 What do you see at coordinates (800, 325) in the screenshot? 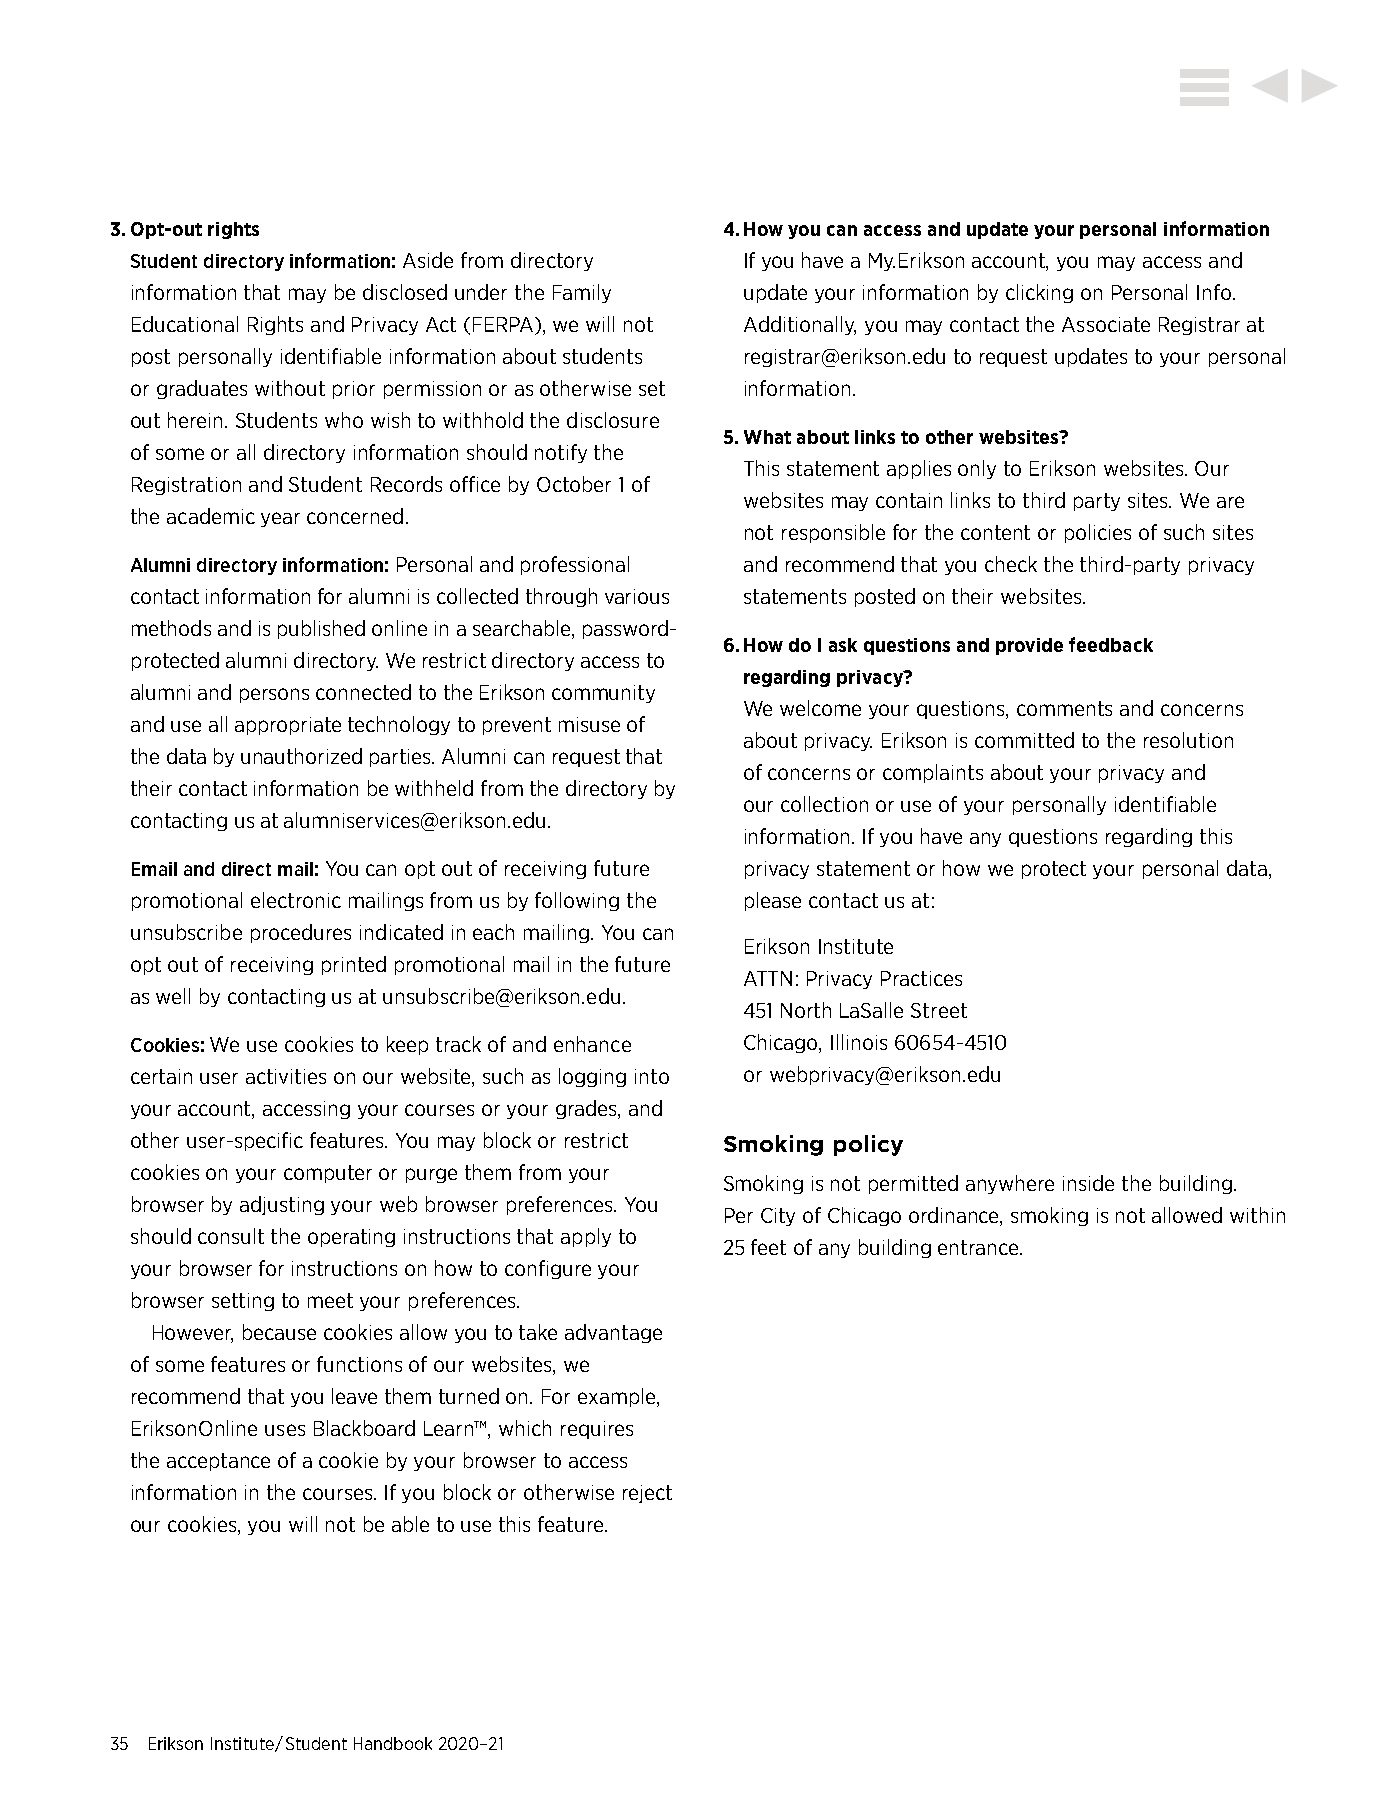
I see `Additionally` at bounding box center [800, 325].
